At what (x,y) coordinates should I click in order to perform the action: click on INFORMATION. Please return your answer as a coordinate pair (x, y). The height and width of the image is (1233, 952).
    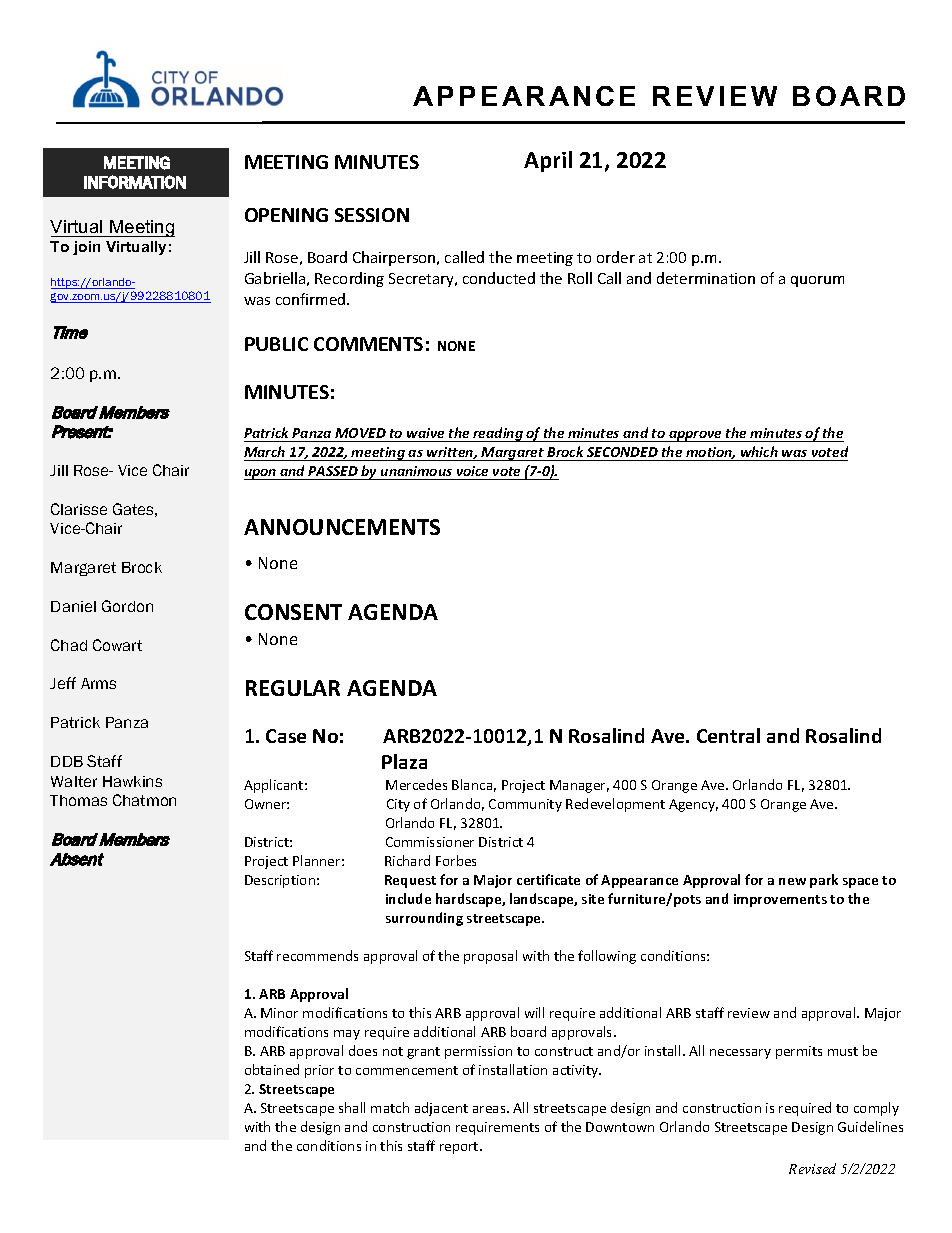
    Looking at the image, I should click on (135, 182).
